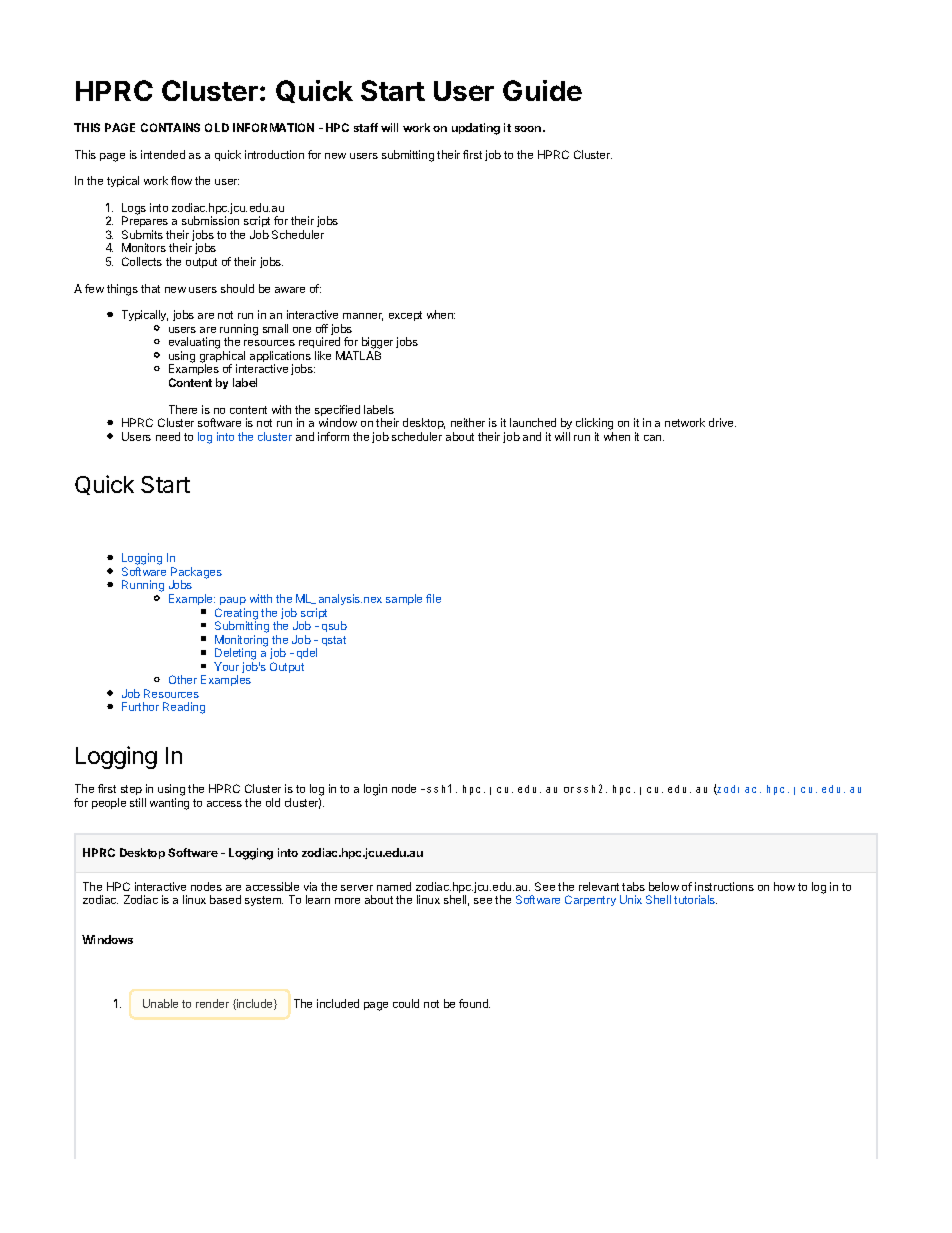 The width and height of the screenshot is (952, 1233). I want to click on login, so click(375, 790).
